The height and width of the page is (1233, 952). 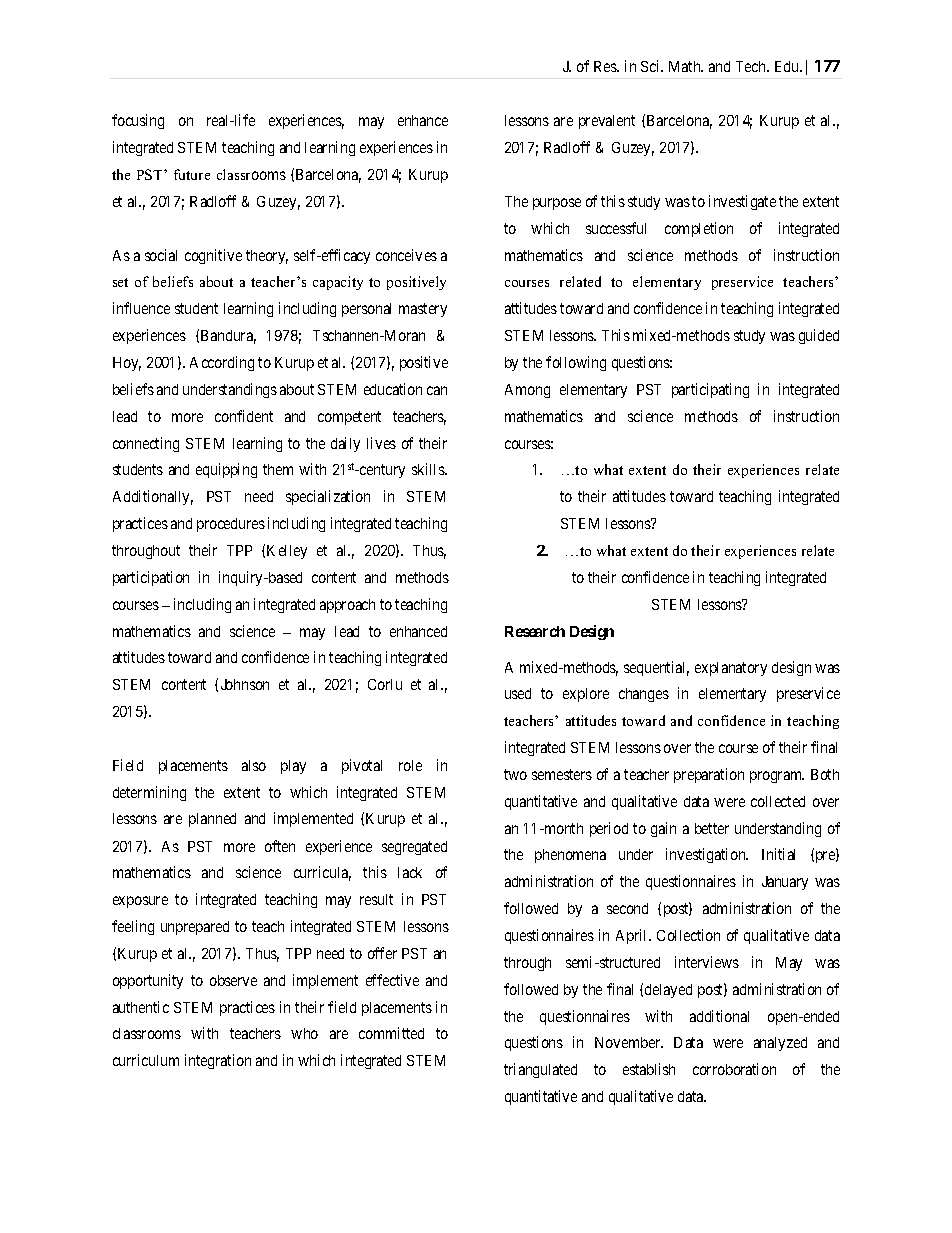 I want to click on triangulated, so click(x=540, y=1070).
